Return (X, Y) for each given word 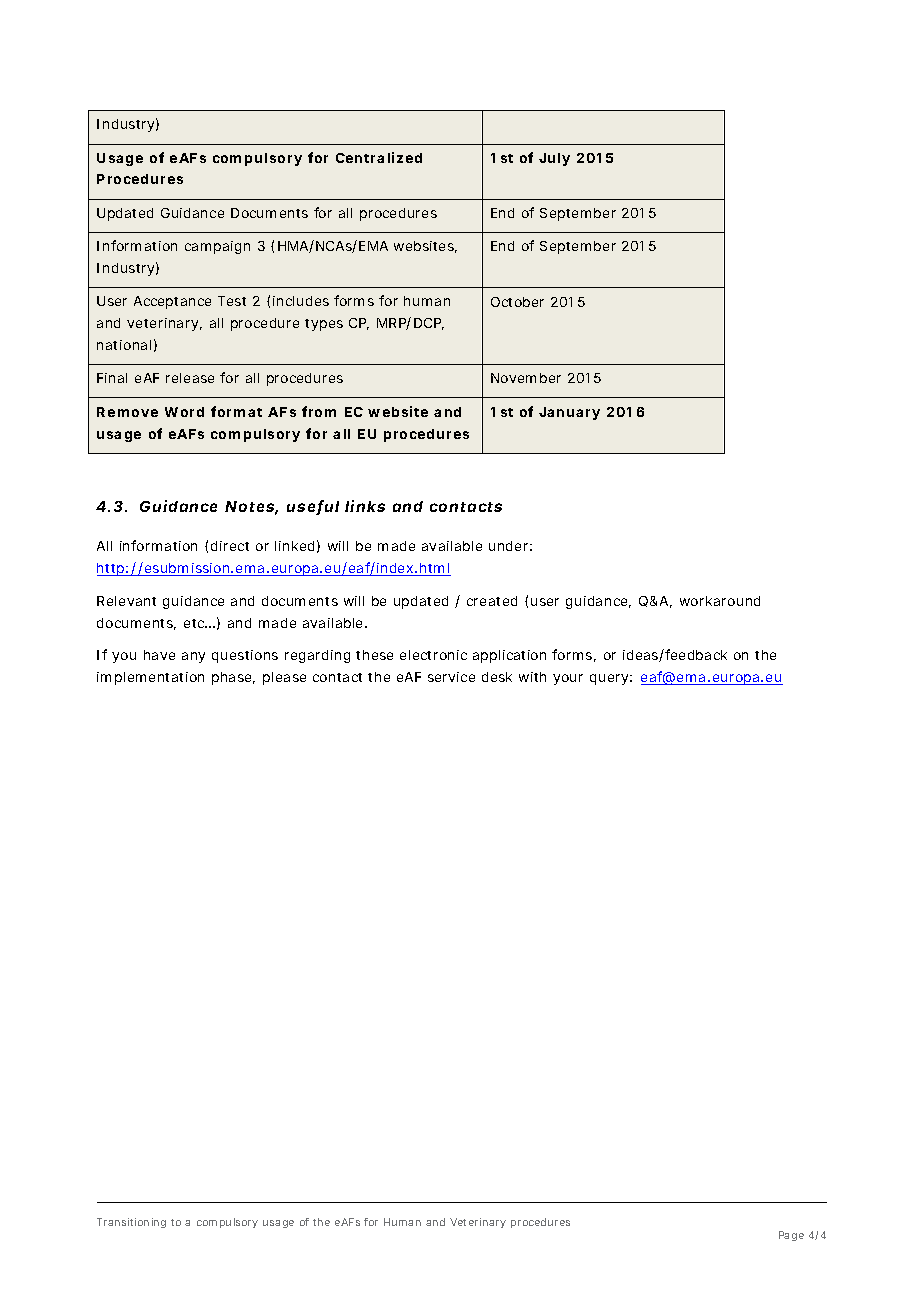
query (611, 679)
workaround (720, 601)
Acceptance (172, 302)
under (510, 546)
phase (233, 678)
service (451, 677)
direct (230, 546)
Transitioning (131, 1223)
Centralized (379, 157)
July (554, 159)
